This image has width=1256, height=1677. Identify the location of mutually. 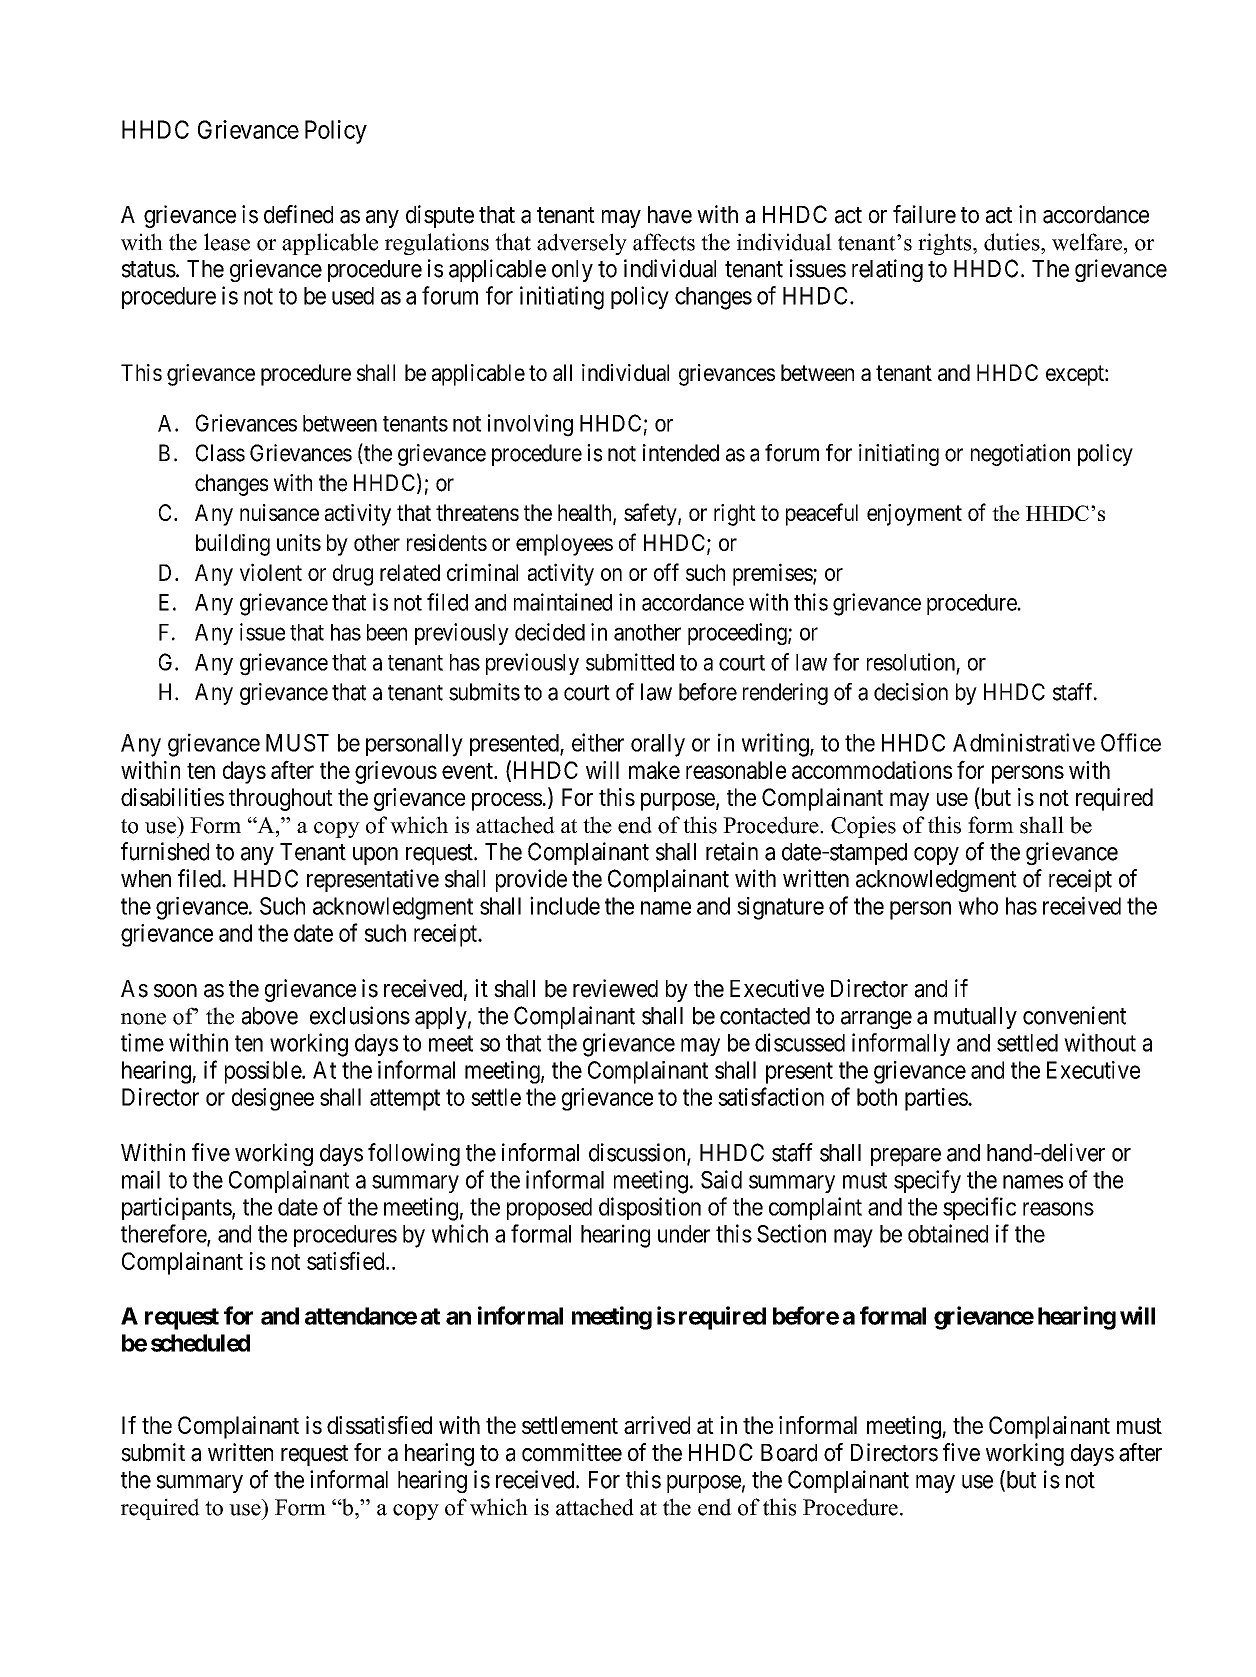
(975, 1018).
